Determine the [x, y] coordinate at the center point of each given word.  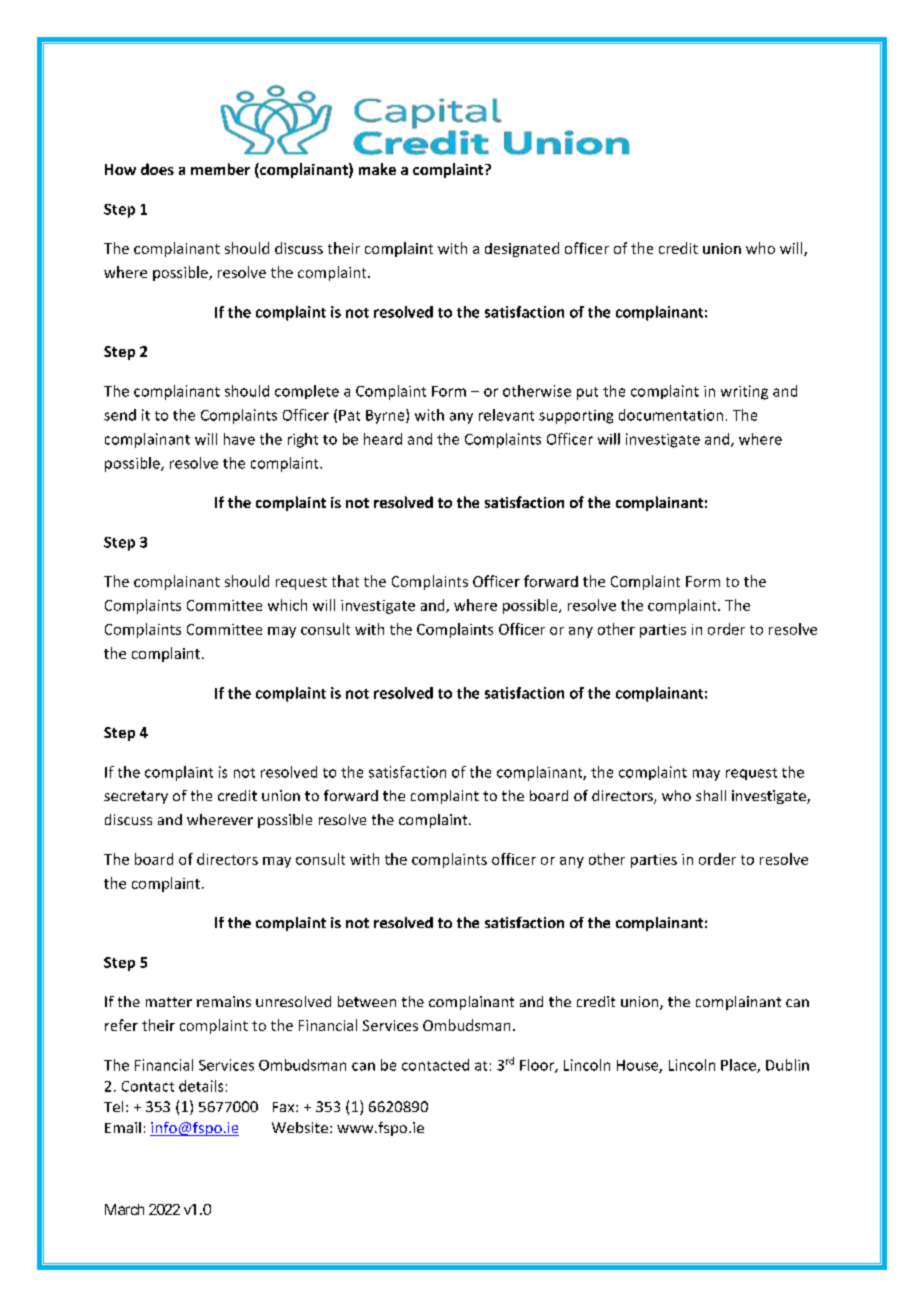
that [345, 581]
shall [711, 795]
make [377, 169]
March [124, 1209]
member [220, 169]
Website [301, 1127]
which [287, 605]
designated [522, 249]
